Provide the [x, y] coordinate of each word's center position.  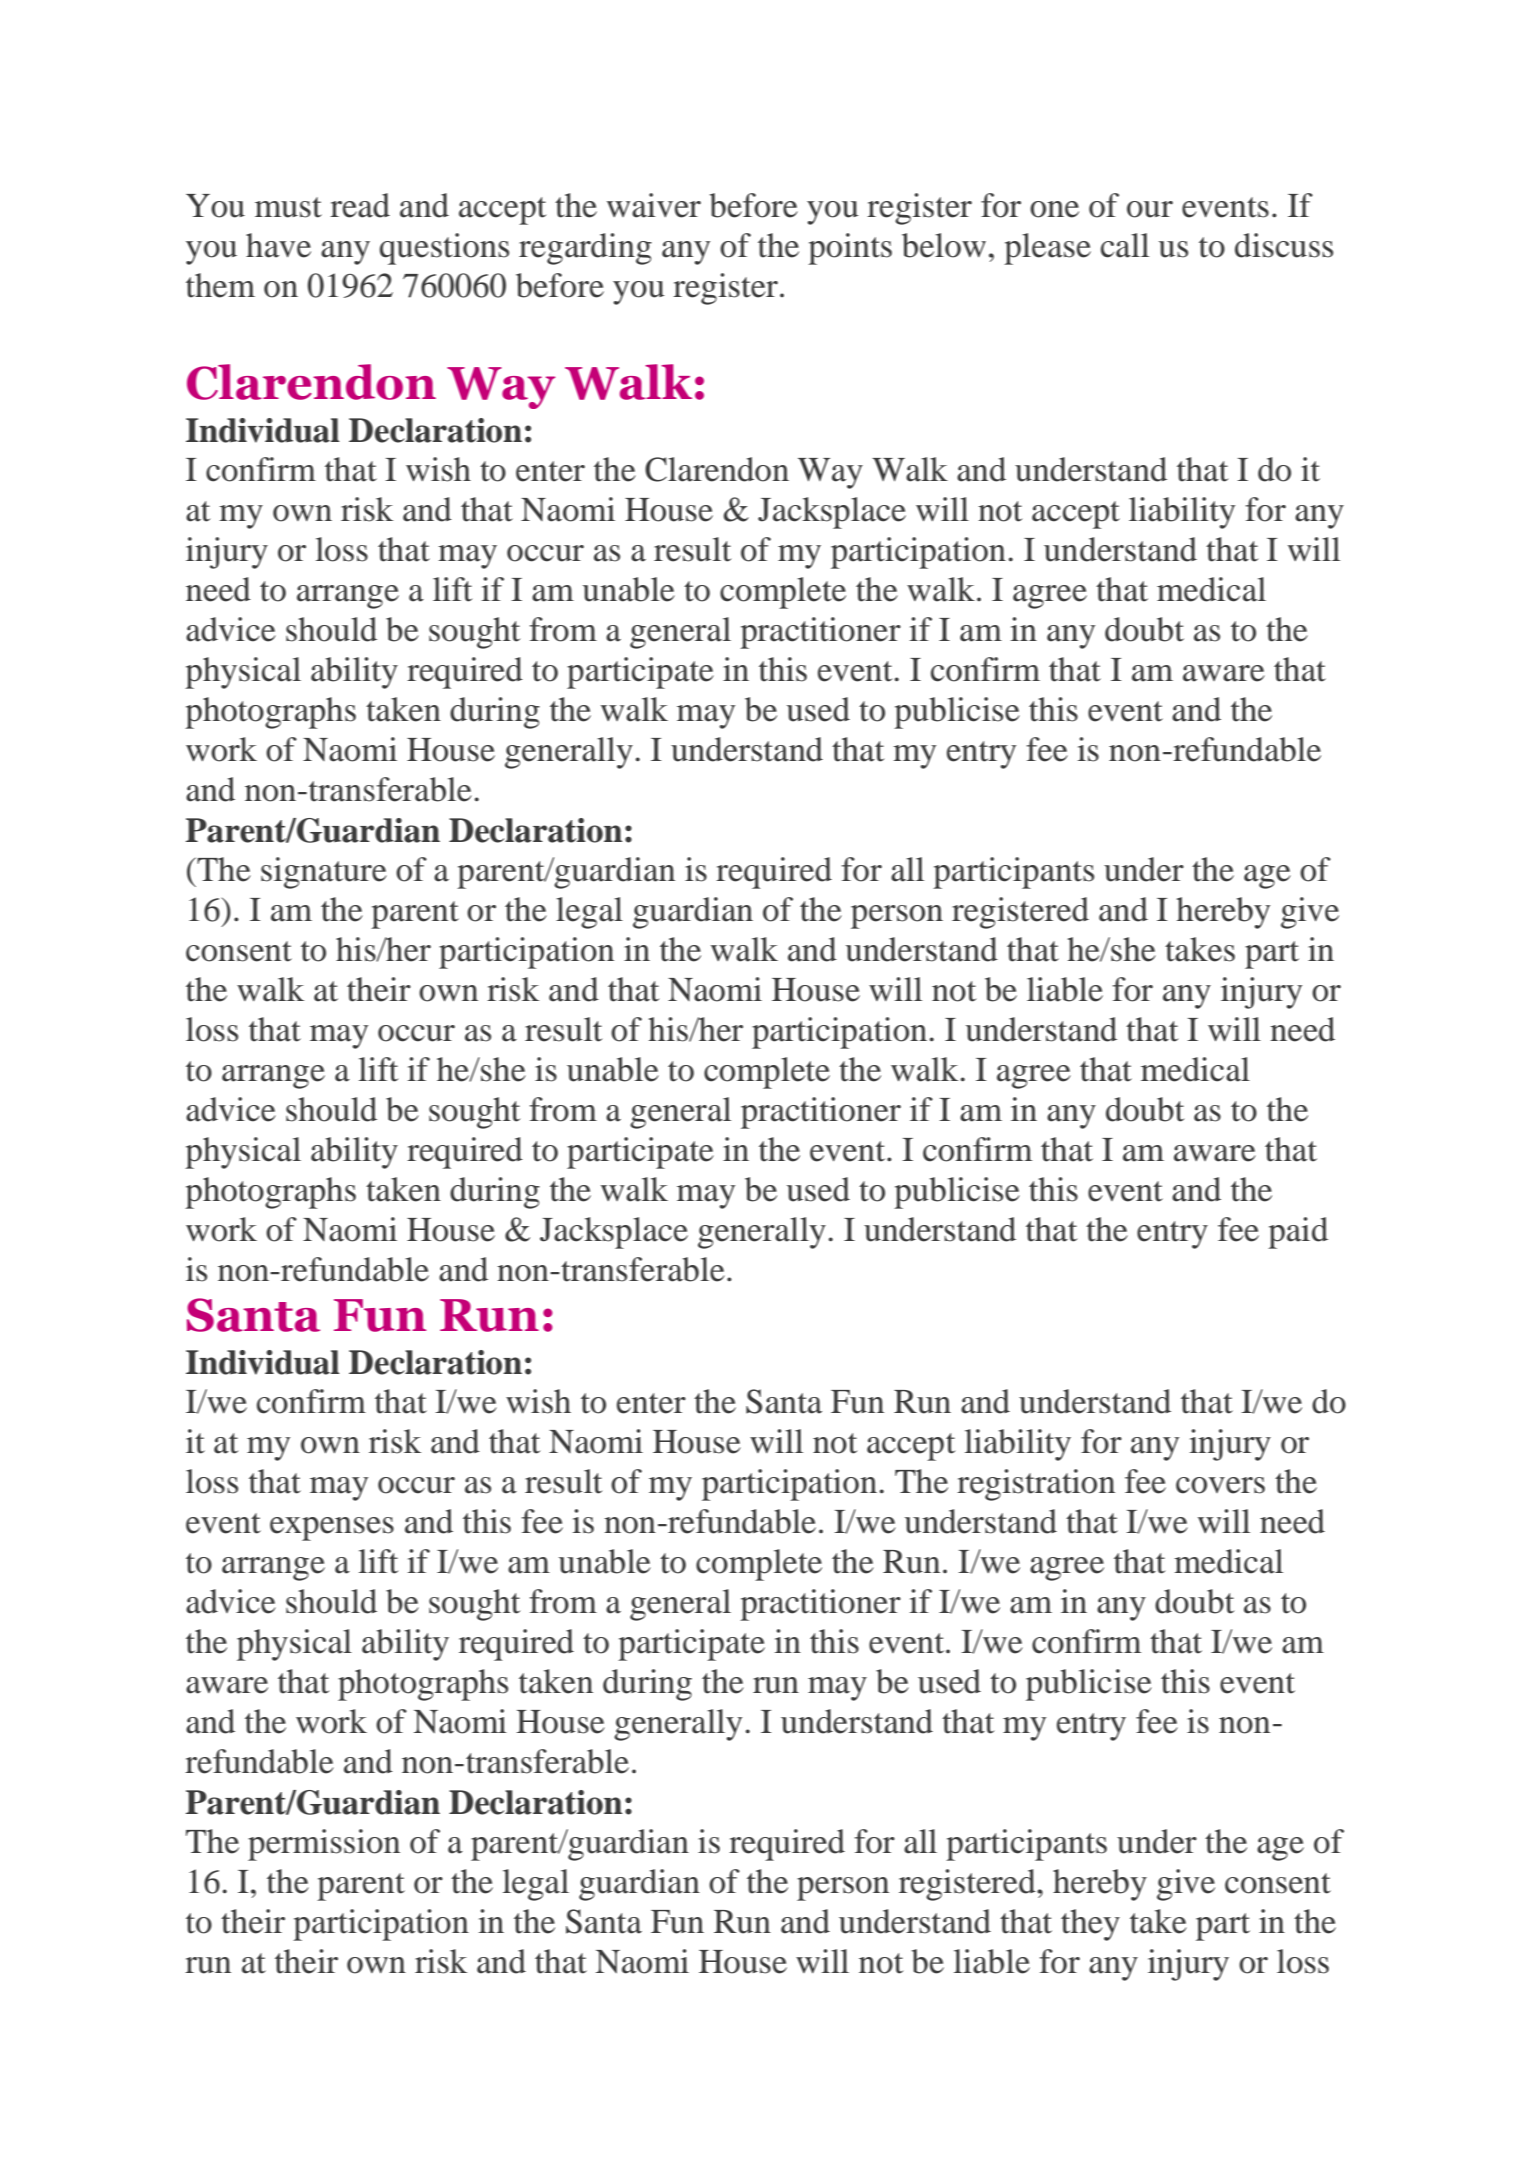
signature [324, 873]
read [360, 205]
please [1047, 249]
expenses [332, 1529]
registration [1036, 1485]
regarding [585, 249]
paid [1298, 1233]
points [850, 249]
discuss [1284, 245]
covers [1220, 1485]
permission [324, 1845]
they [1090, 1925]
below [944, 245]
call [1125, 245]
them [220, 285]
